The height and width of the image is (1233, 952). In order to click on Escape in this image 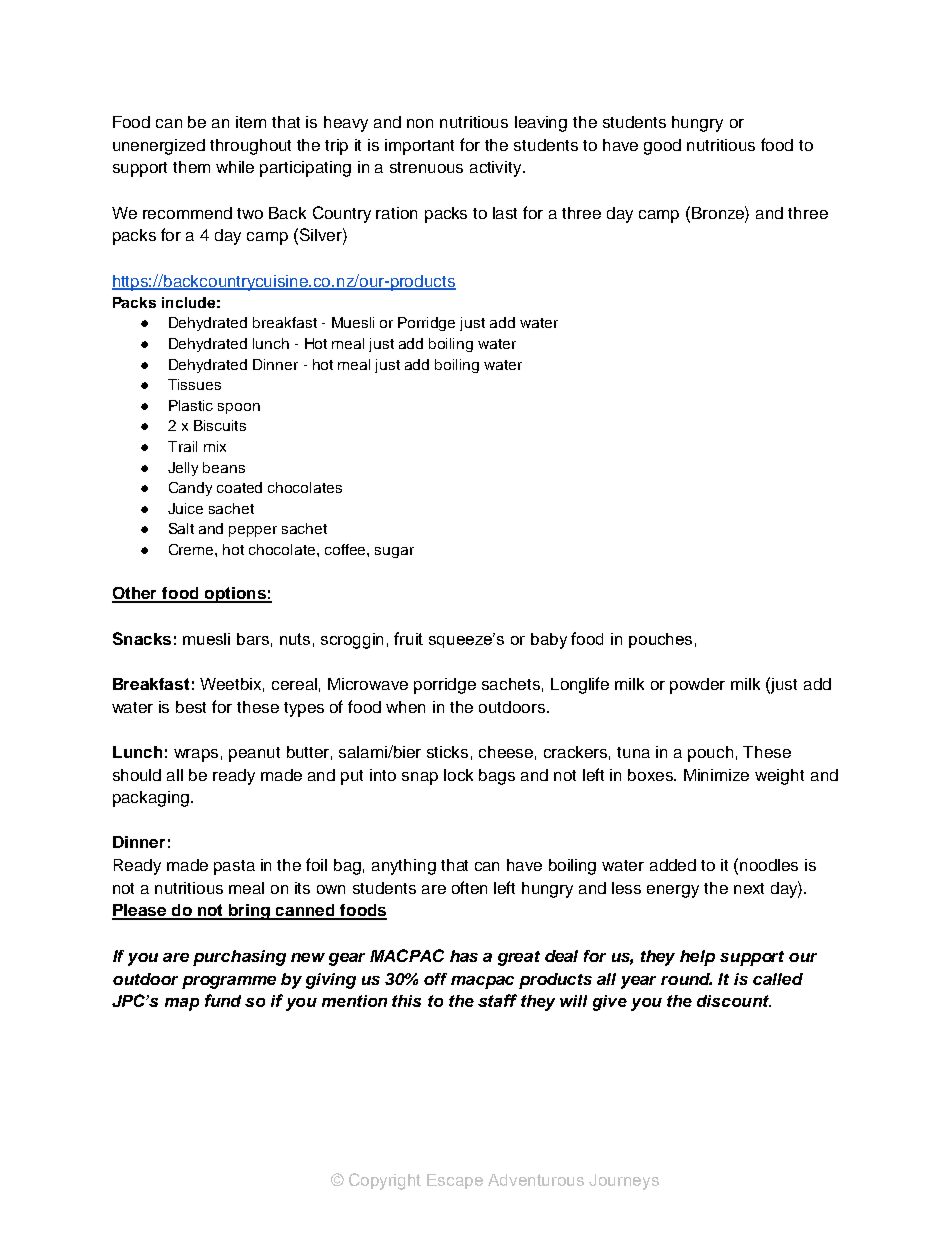, I will do `click(455, 1181)`.
